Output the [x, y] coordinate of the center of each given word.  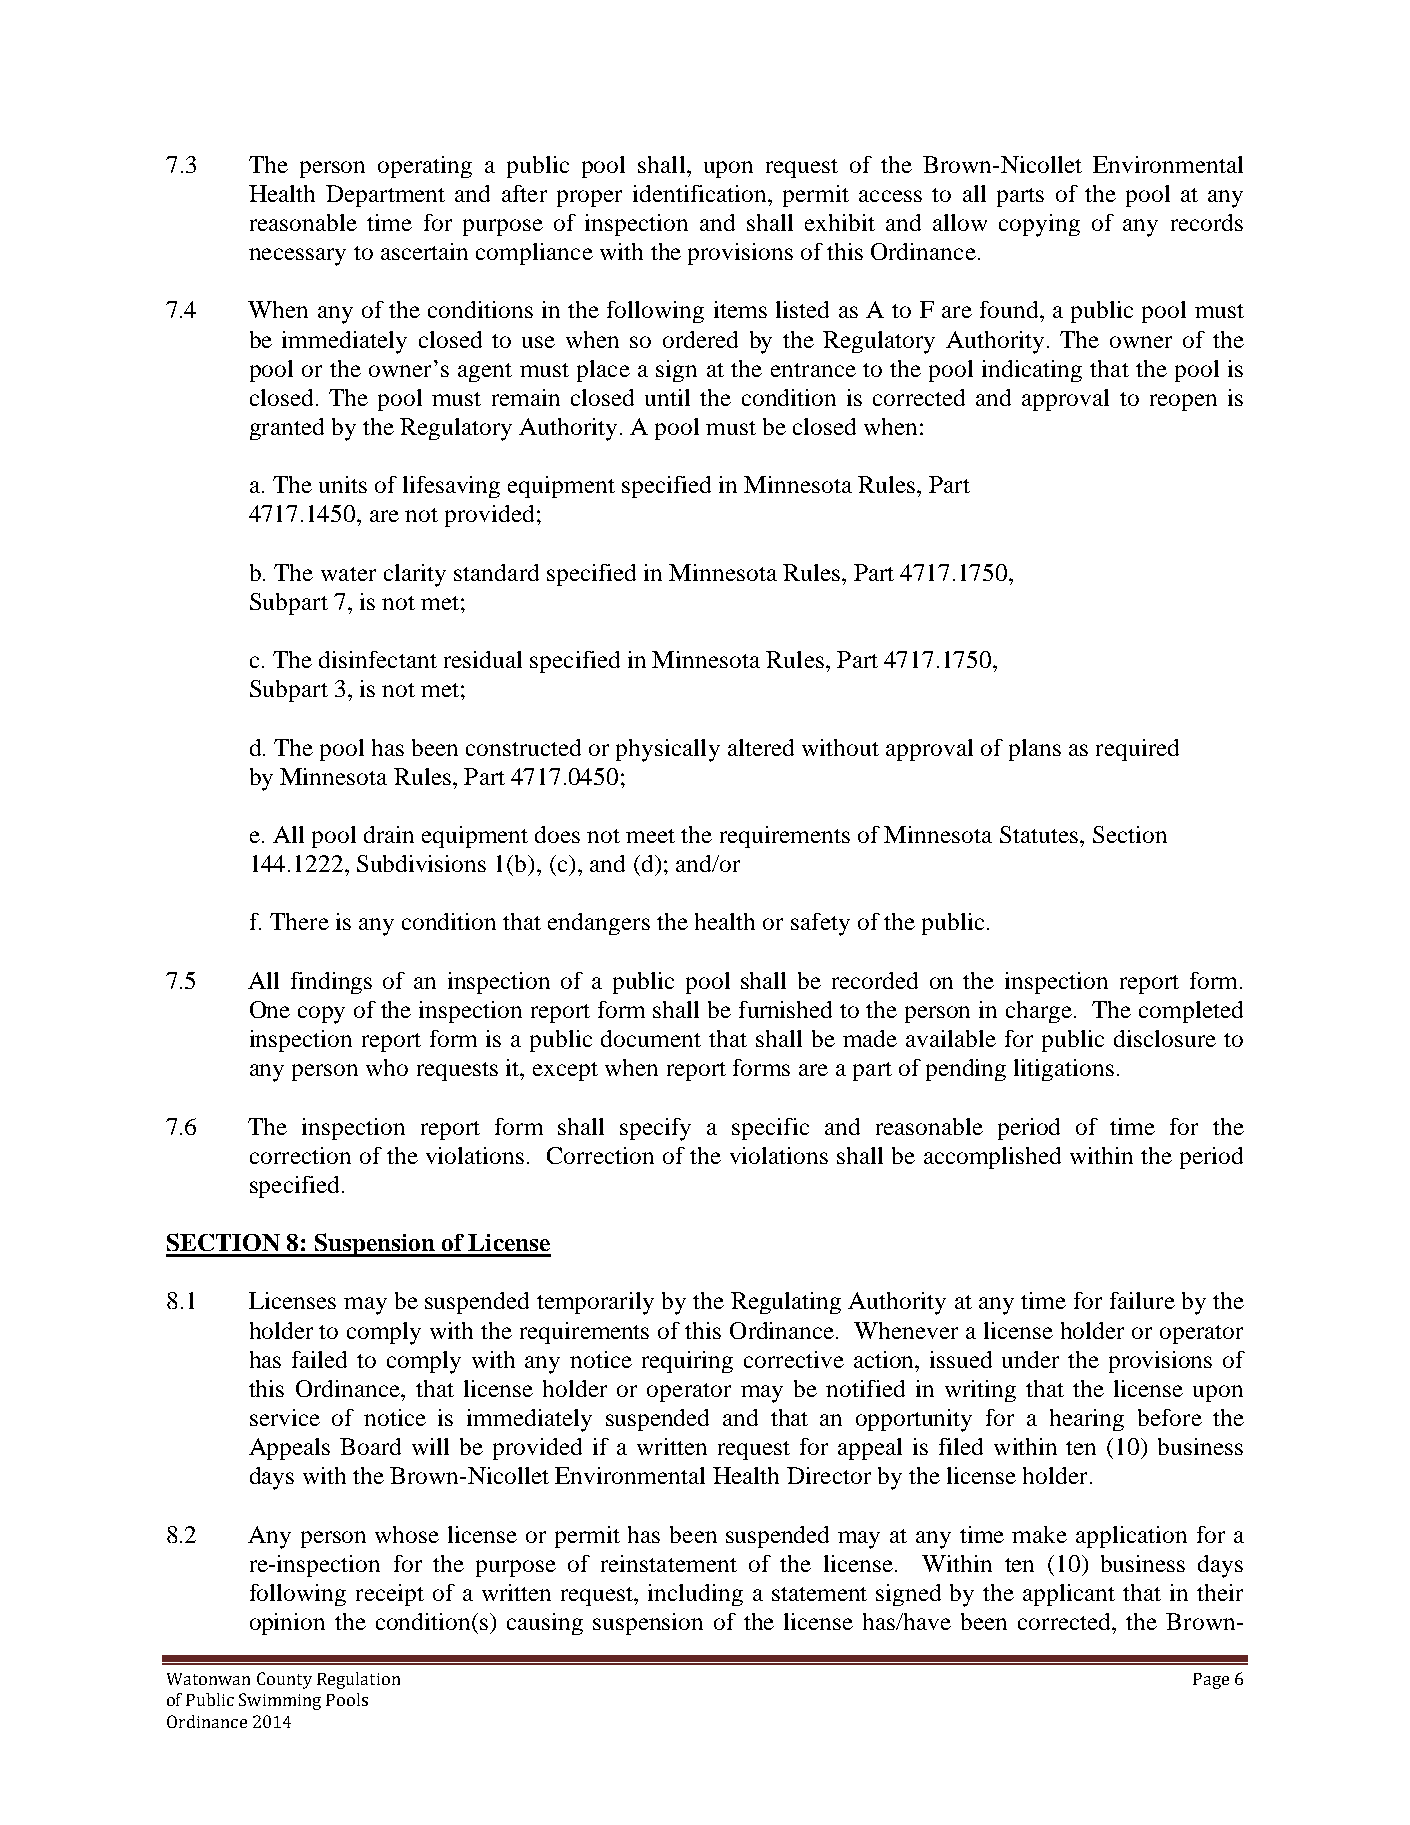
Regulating [786, 1303]
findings [331, 983]
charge [1040, 1012]
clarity [415, 575]
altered [761, 747]
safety [820, 924]
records [1207, 222]
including [695, 1595]
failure [1142, 1300]
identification [701, 193]
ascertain [424, 251]
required [1137, 750]
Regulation [358, 1680]
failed [319, 1359]
